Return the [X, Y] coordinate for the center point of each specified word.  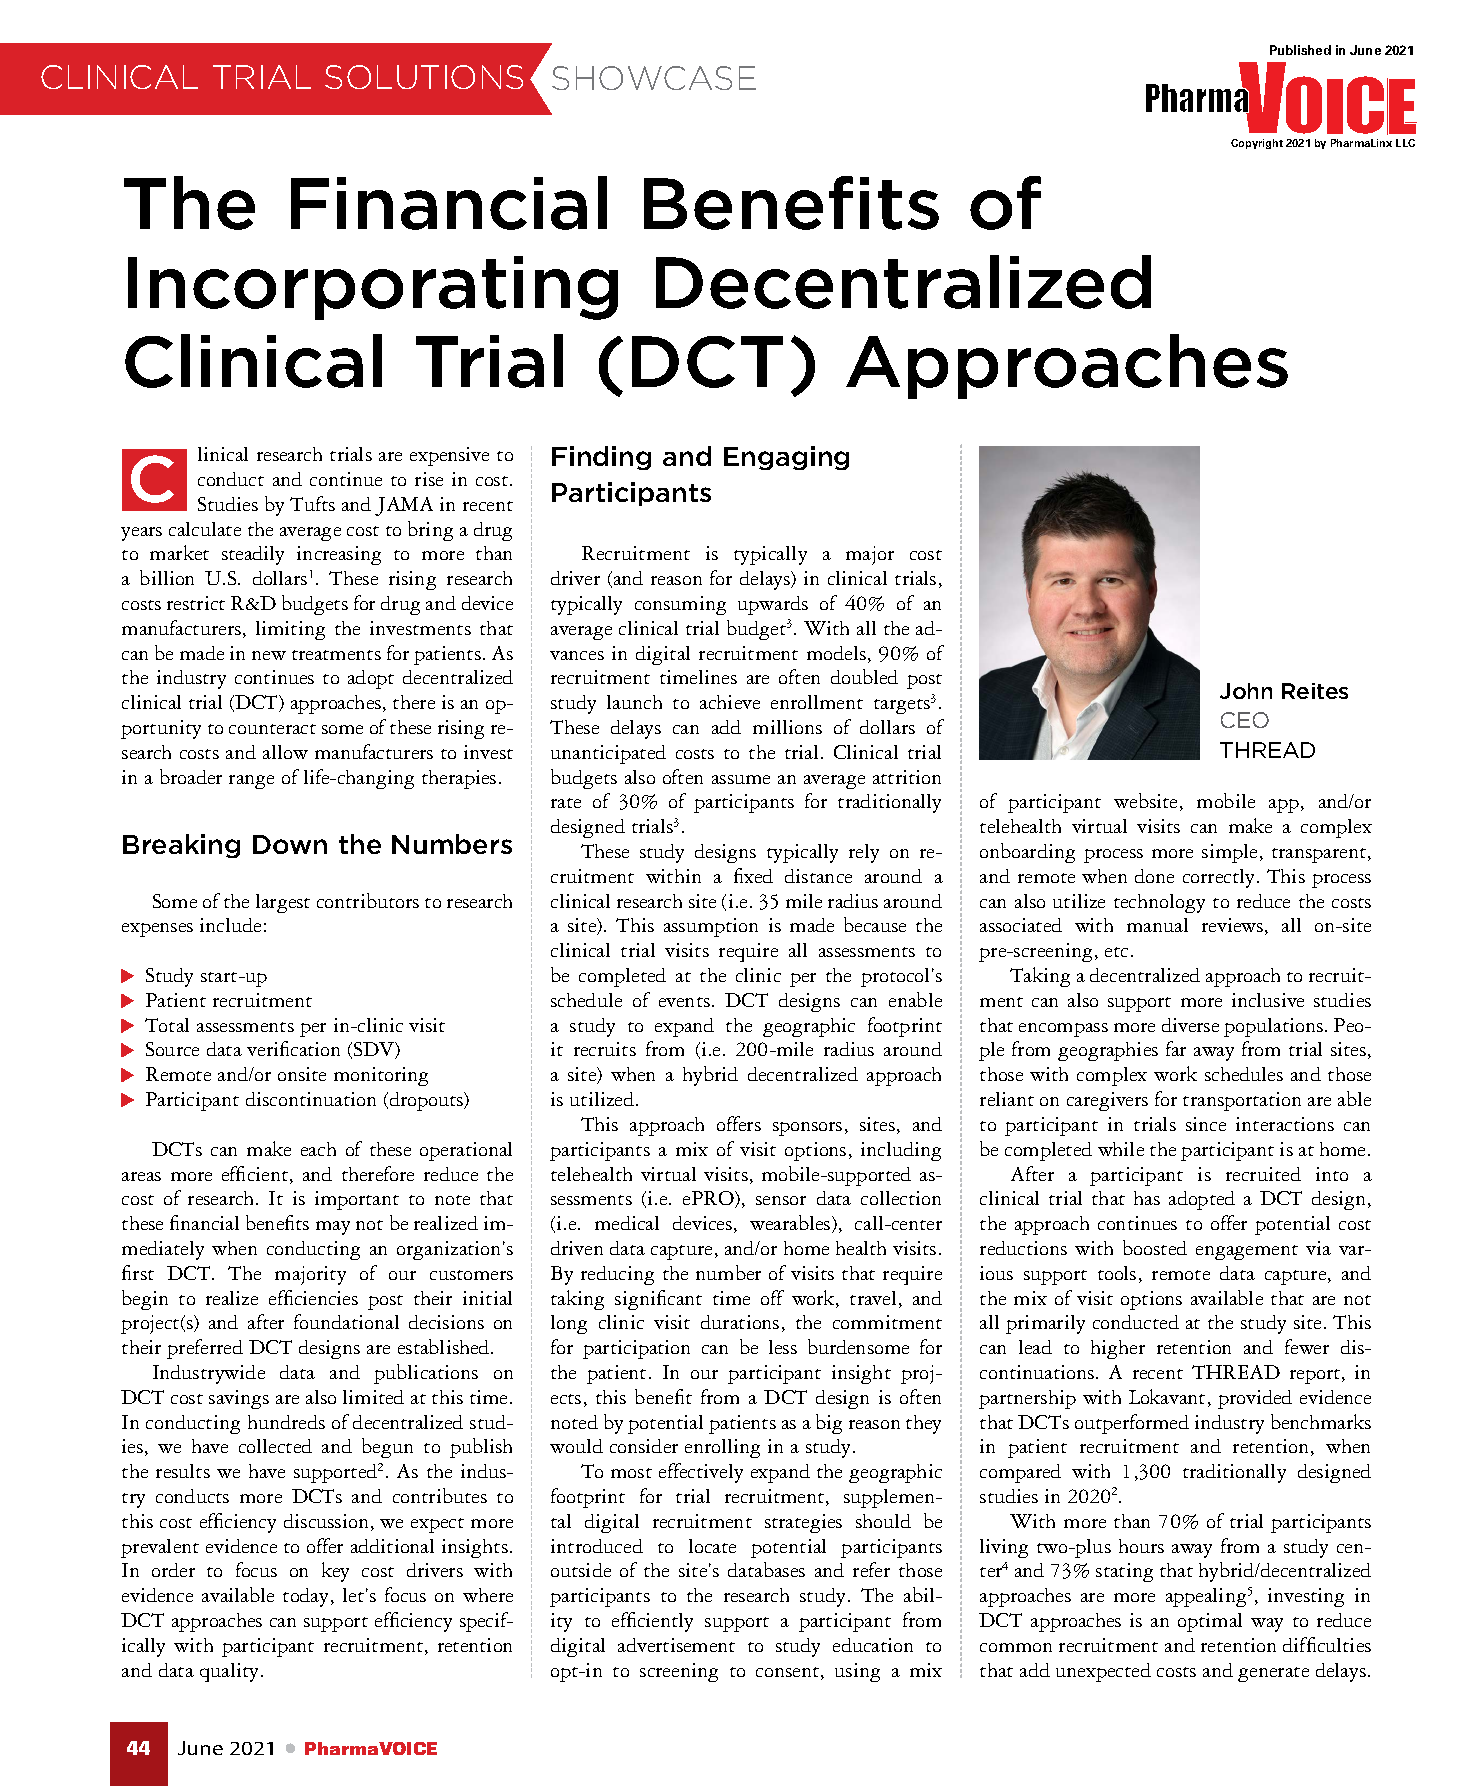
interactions [1285, 1124]
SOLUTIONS [424, 77]
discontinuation [311, 1099]
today [307, 1597]
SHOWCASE [654, 78]
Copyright [1257, 144]
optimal [1210, 1622]
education [873, 1645]
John [1246, 691]
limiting [290, 630]
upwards [773, 605]
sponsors [807, 1129]
